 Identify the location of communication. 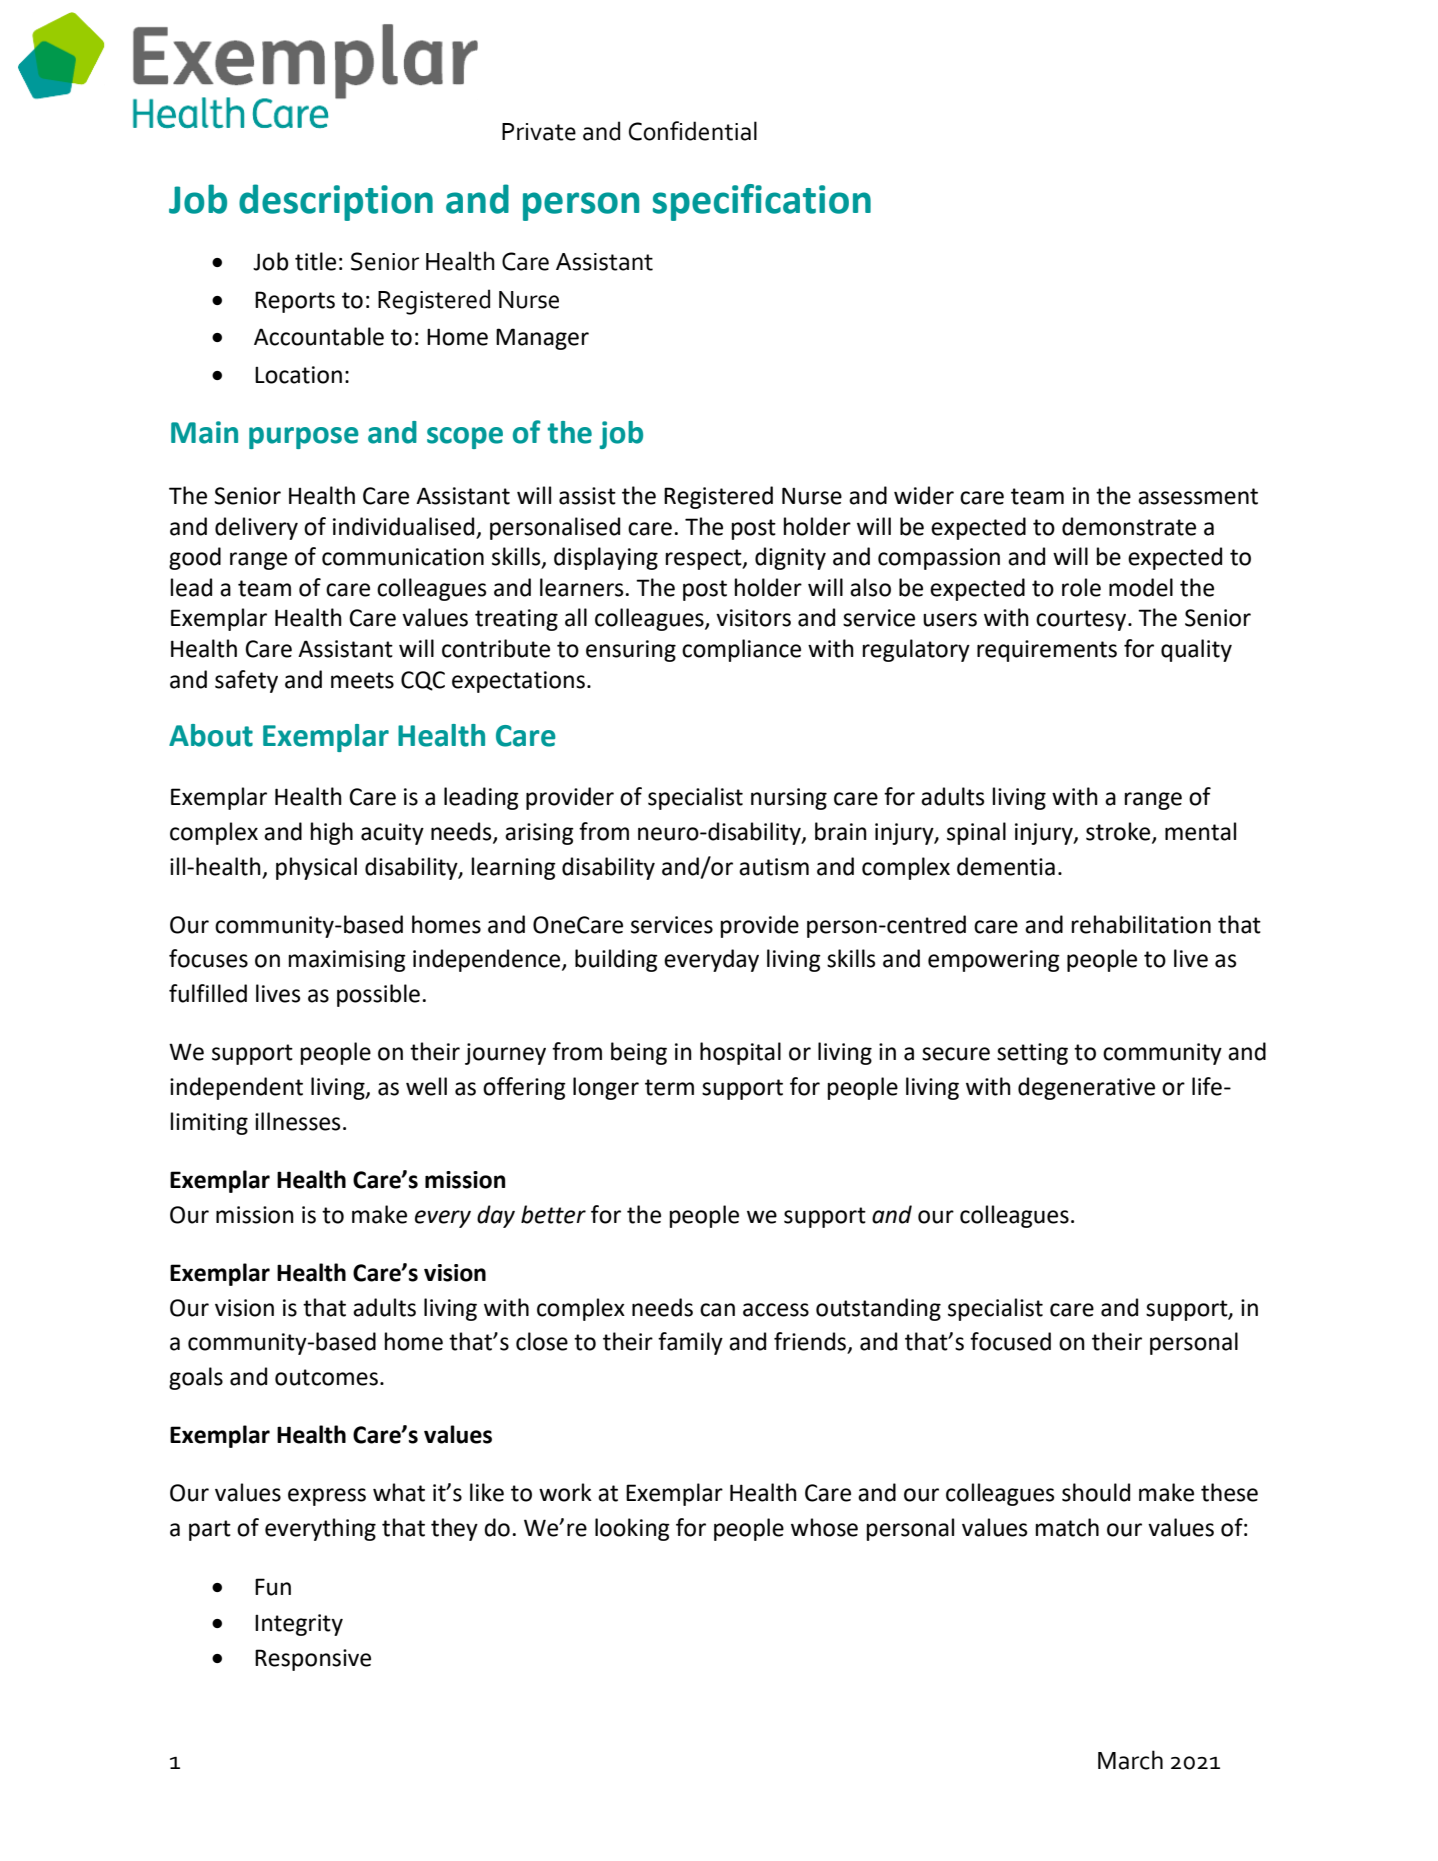
(403, 557).
